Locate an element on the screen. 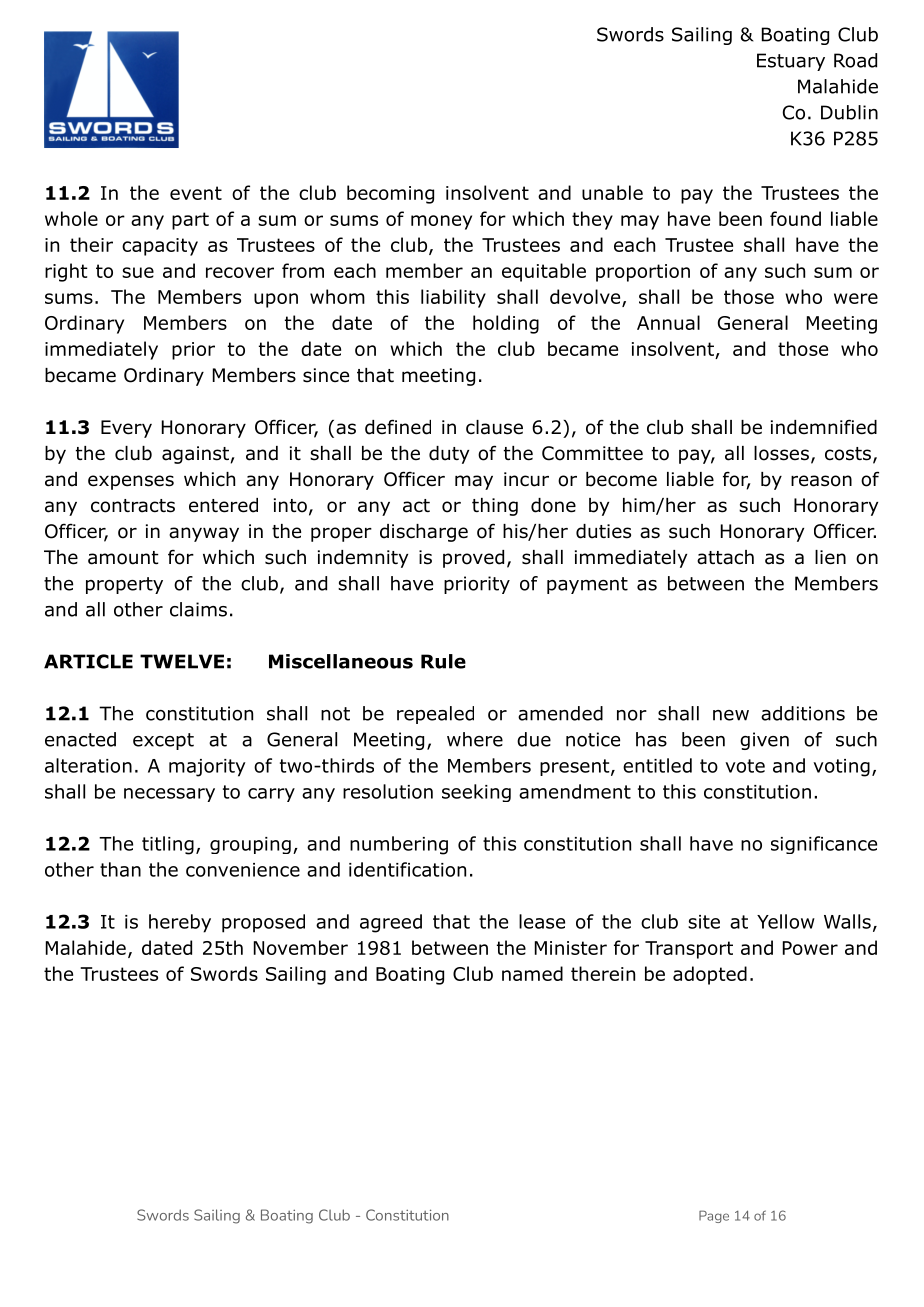 Image resolution: width=924 pixels, height=1307 pixels. November is located at coordinates (301, 947).
